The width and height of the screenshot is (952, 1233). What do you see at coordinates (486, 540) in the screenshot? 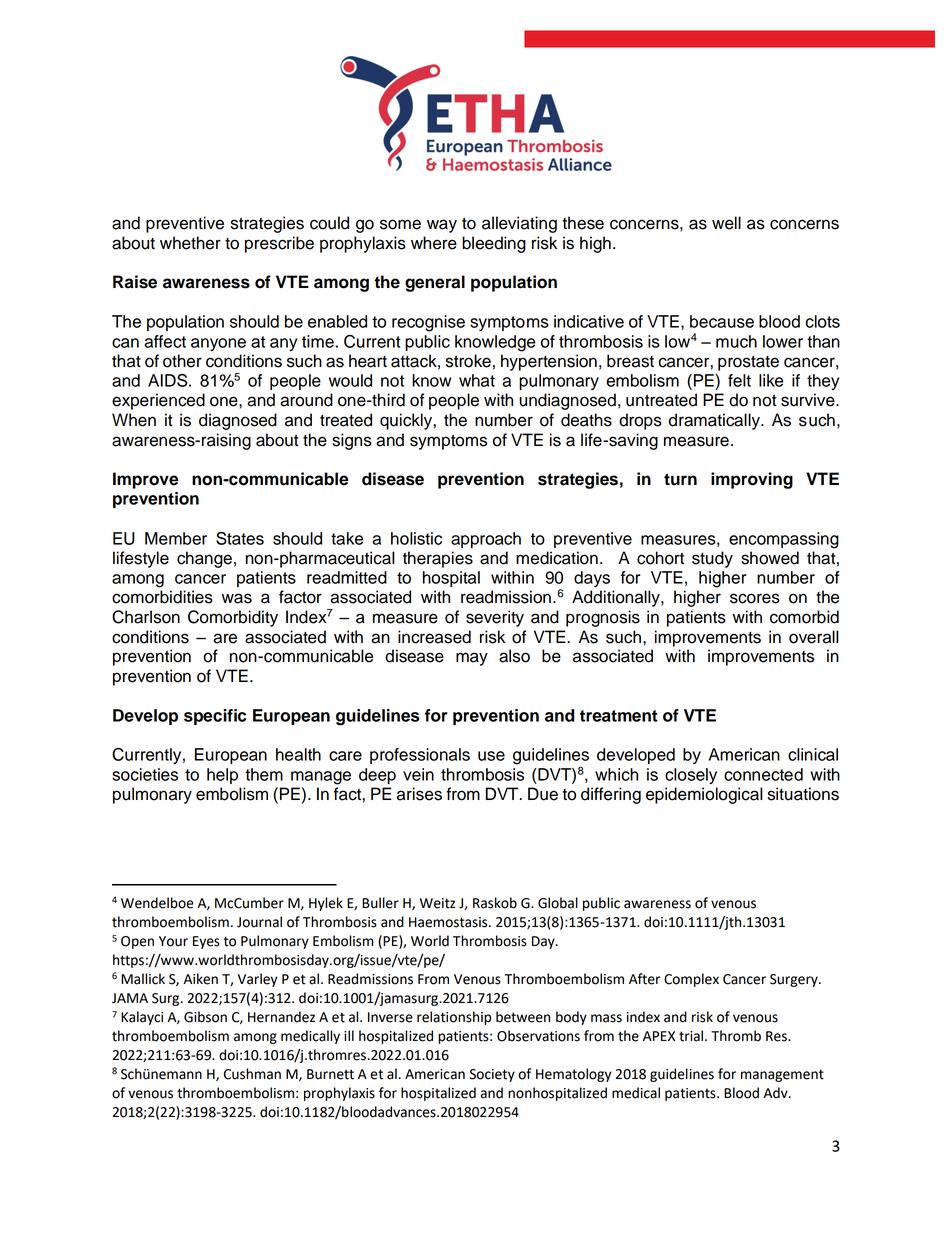
I see `approach` at bounding box center [486, 540].
